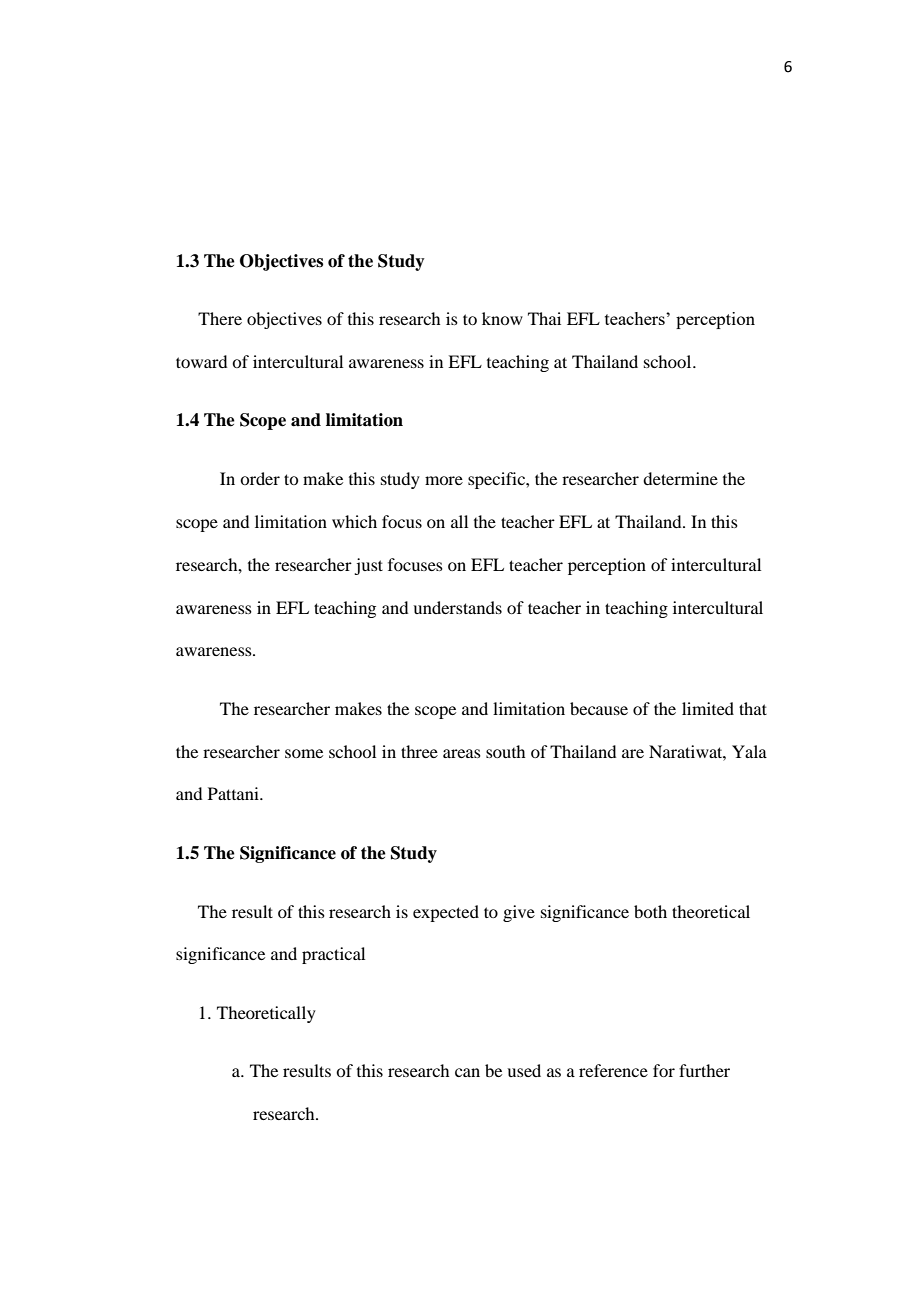 The image size is (924, 1308). I want to click on used, so click(524, 1070).
